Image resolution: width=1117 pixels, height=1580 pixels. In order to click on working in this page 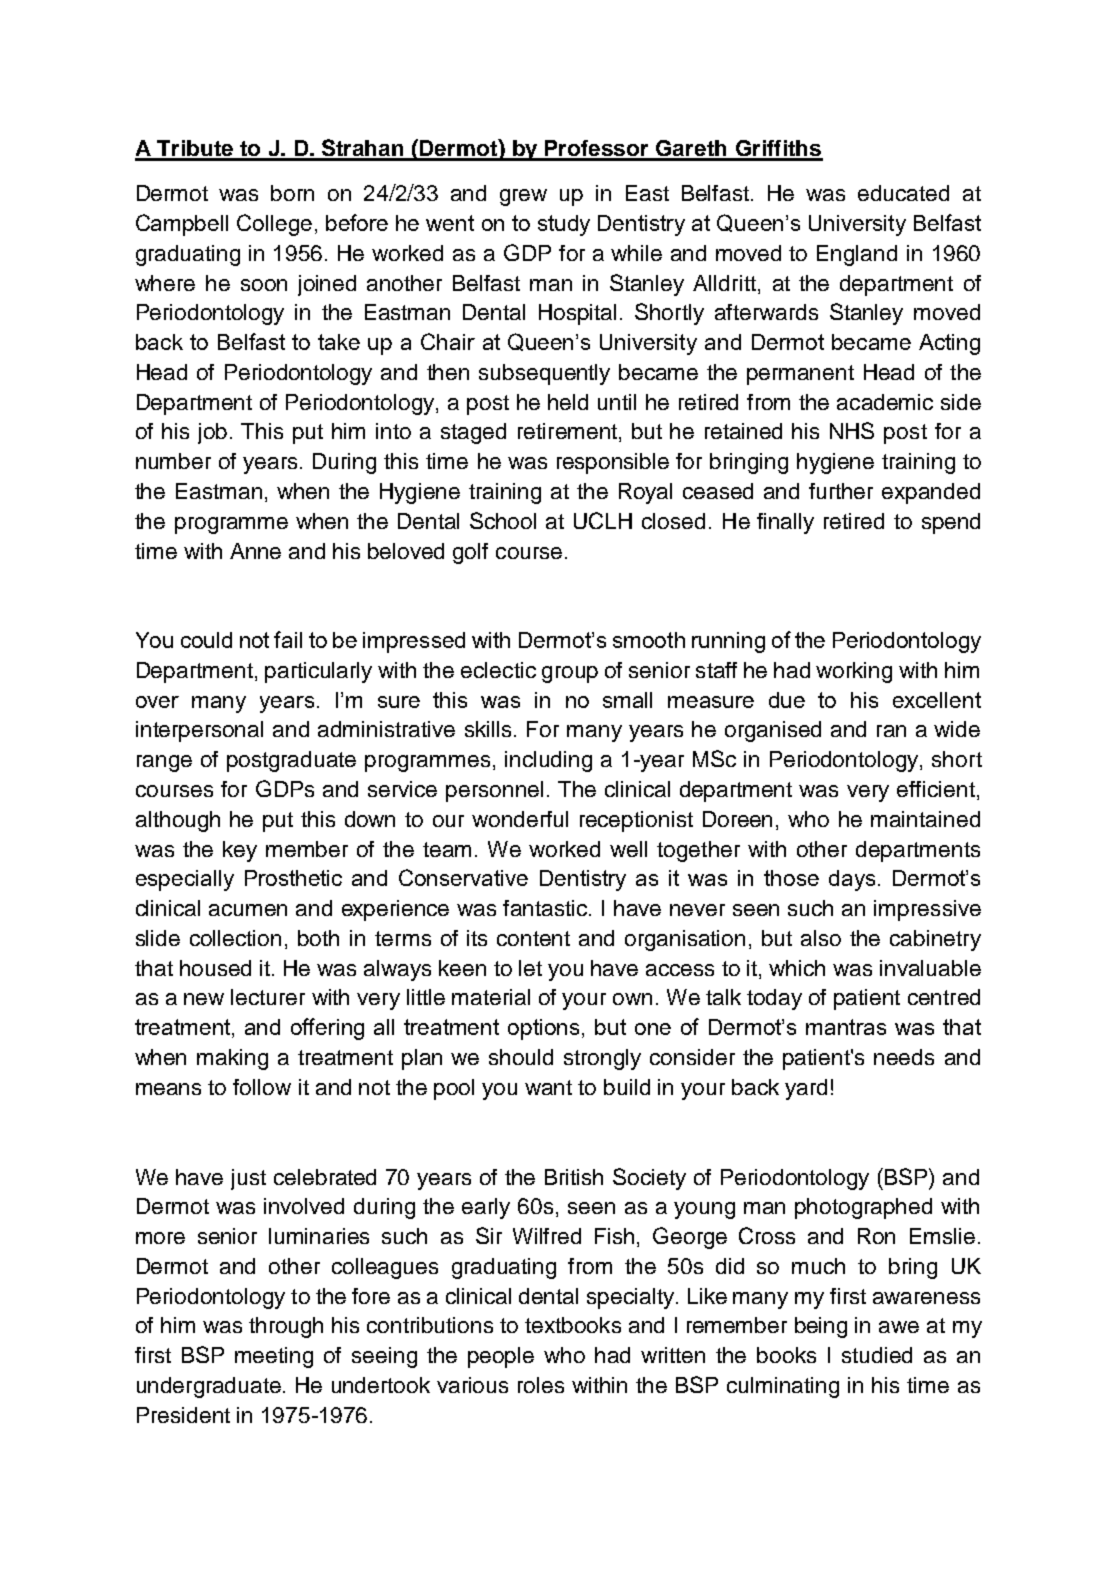, I will do `click(854, 672)`.
